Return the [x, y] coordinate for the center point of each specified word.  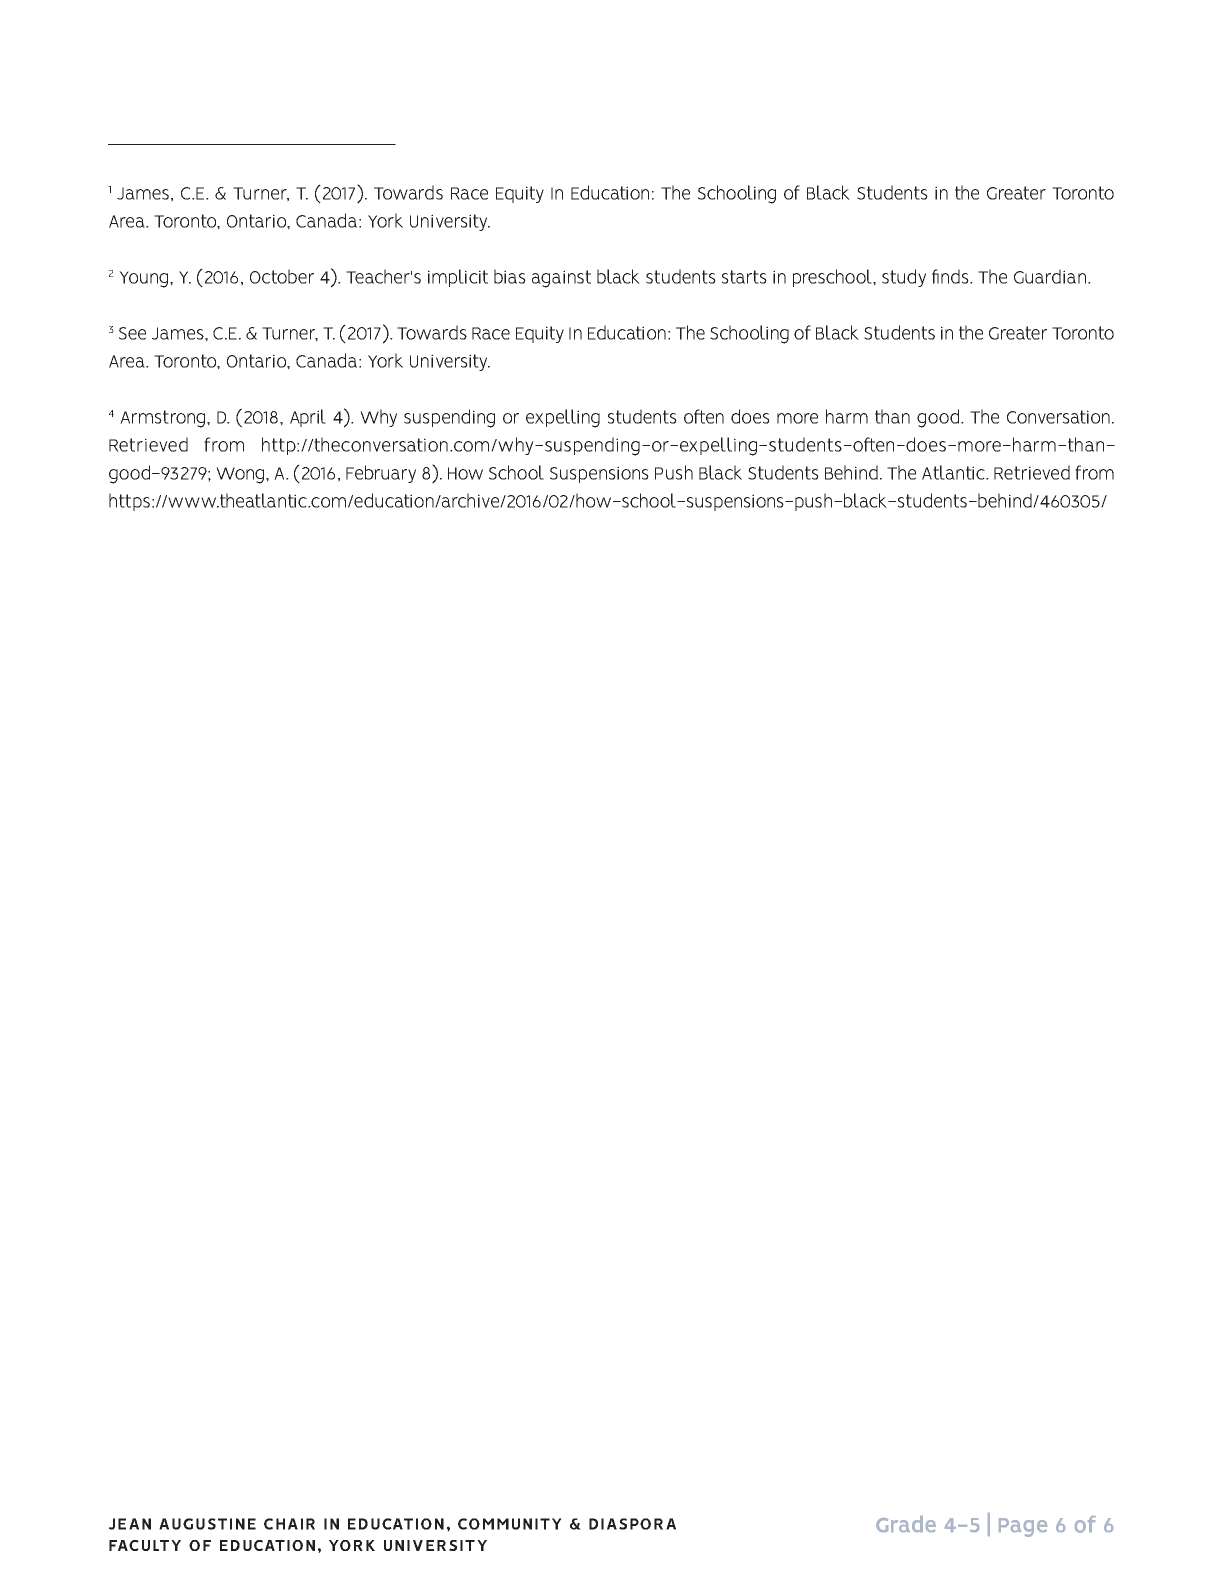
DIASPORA [632, 1524]
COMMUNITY [510, 1524]
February [381, 474]
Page [1023, 1527]
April [308, 418]
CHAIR [289, 1524]
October [282, 276]
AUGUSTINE [207, 1524]
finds [951, 276]
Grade [906, 1524]
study [904, 278]
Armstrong [164, 419]
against [561, 279]
